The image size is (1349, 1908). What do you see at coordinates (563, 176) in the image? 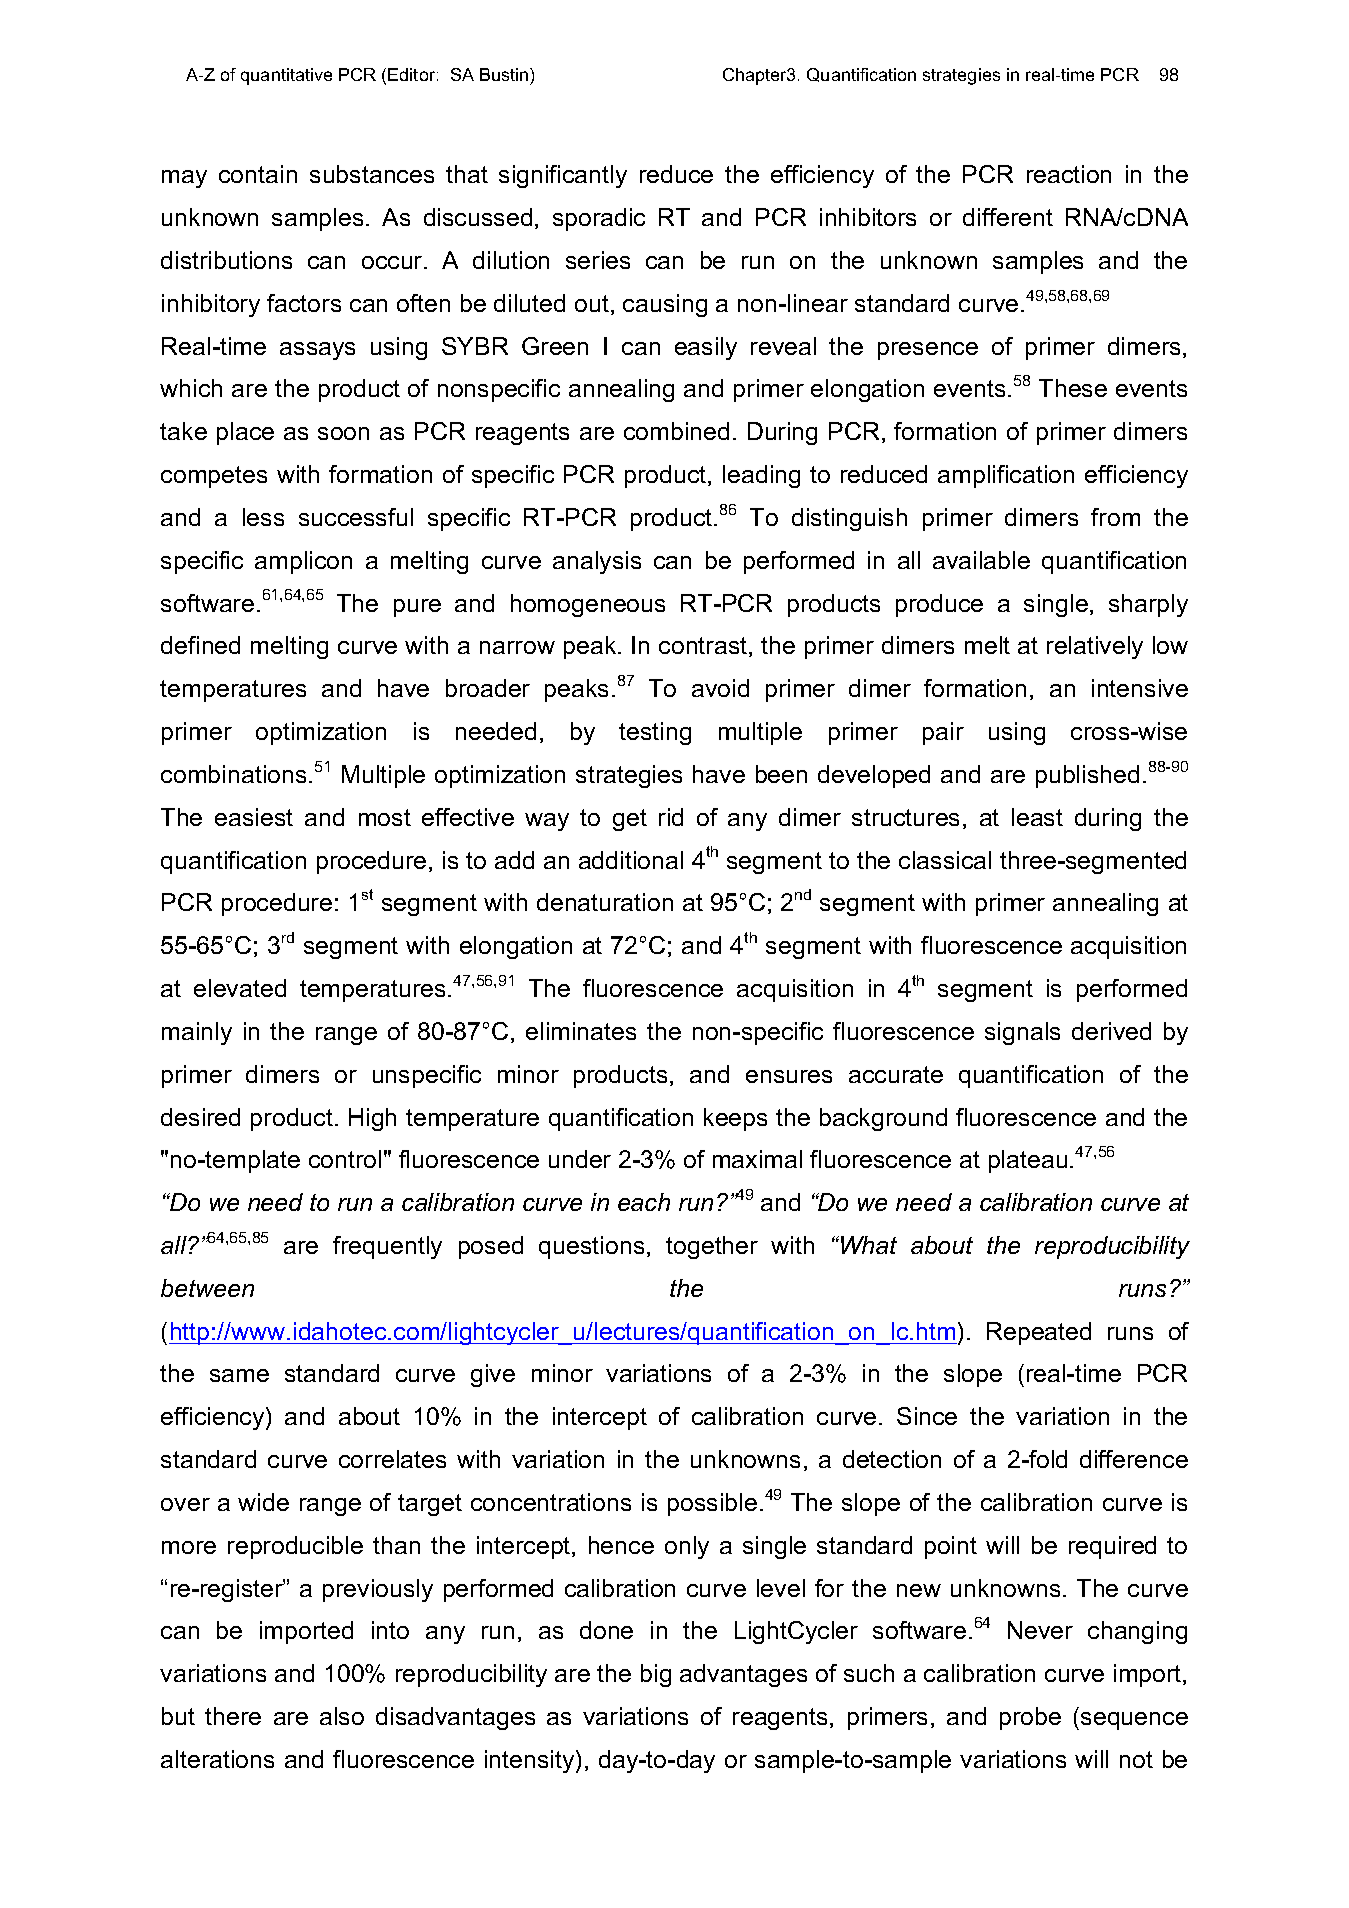
I see `significantly` at bounding box center [563, 176].
